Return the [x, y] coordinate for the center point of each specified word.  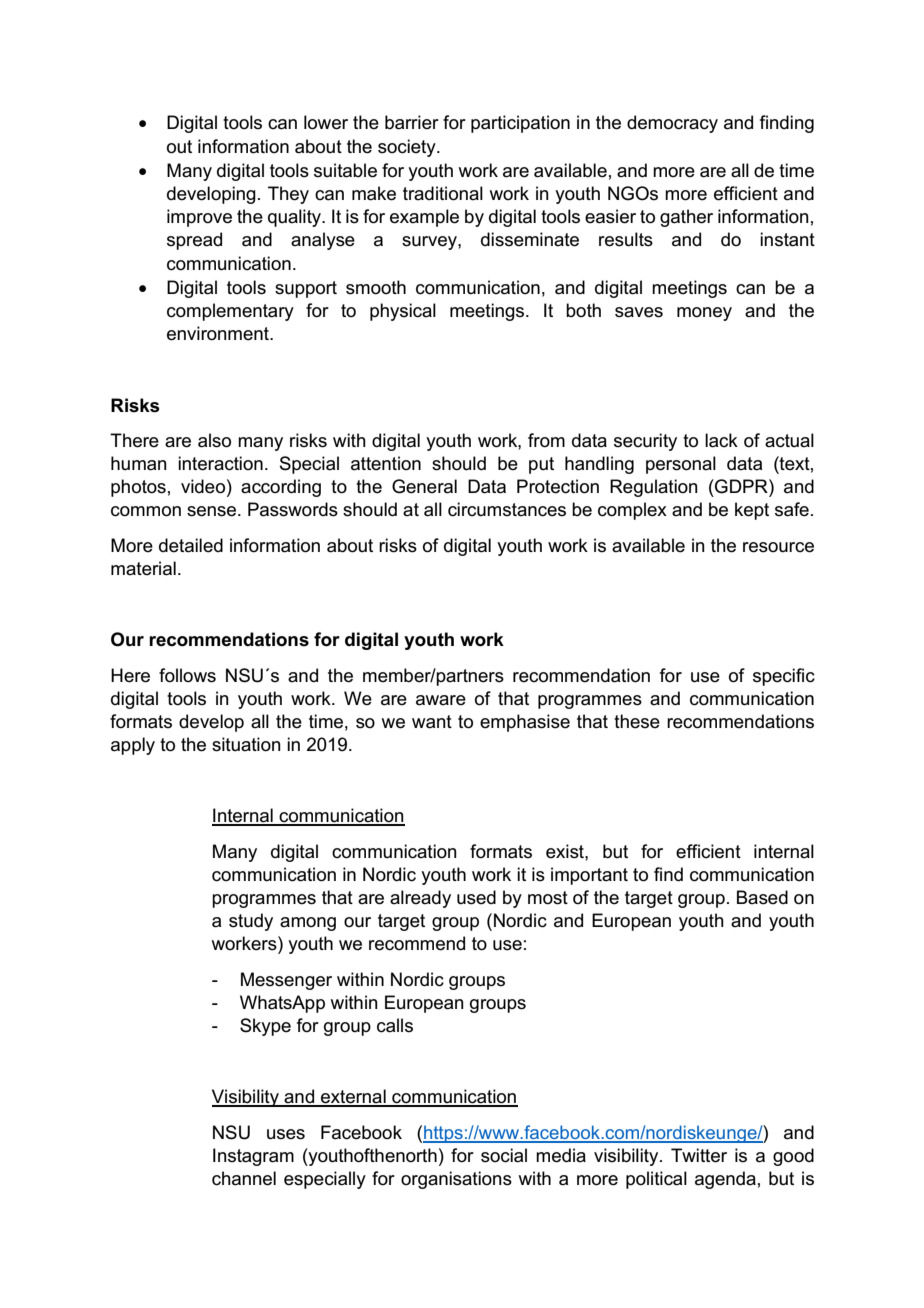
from [546, 440]
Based [762, 897]
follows [187, 675]
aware [441, 700]
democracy [672, 124]
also [214, 440]
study [251, 922]
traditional [443, 193]
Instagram [253, 1157]
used [476, 897]
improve [199, 218]
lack [721, 440]
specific [784, 677]
